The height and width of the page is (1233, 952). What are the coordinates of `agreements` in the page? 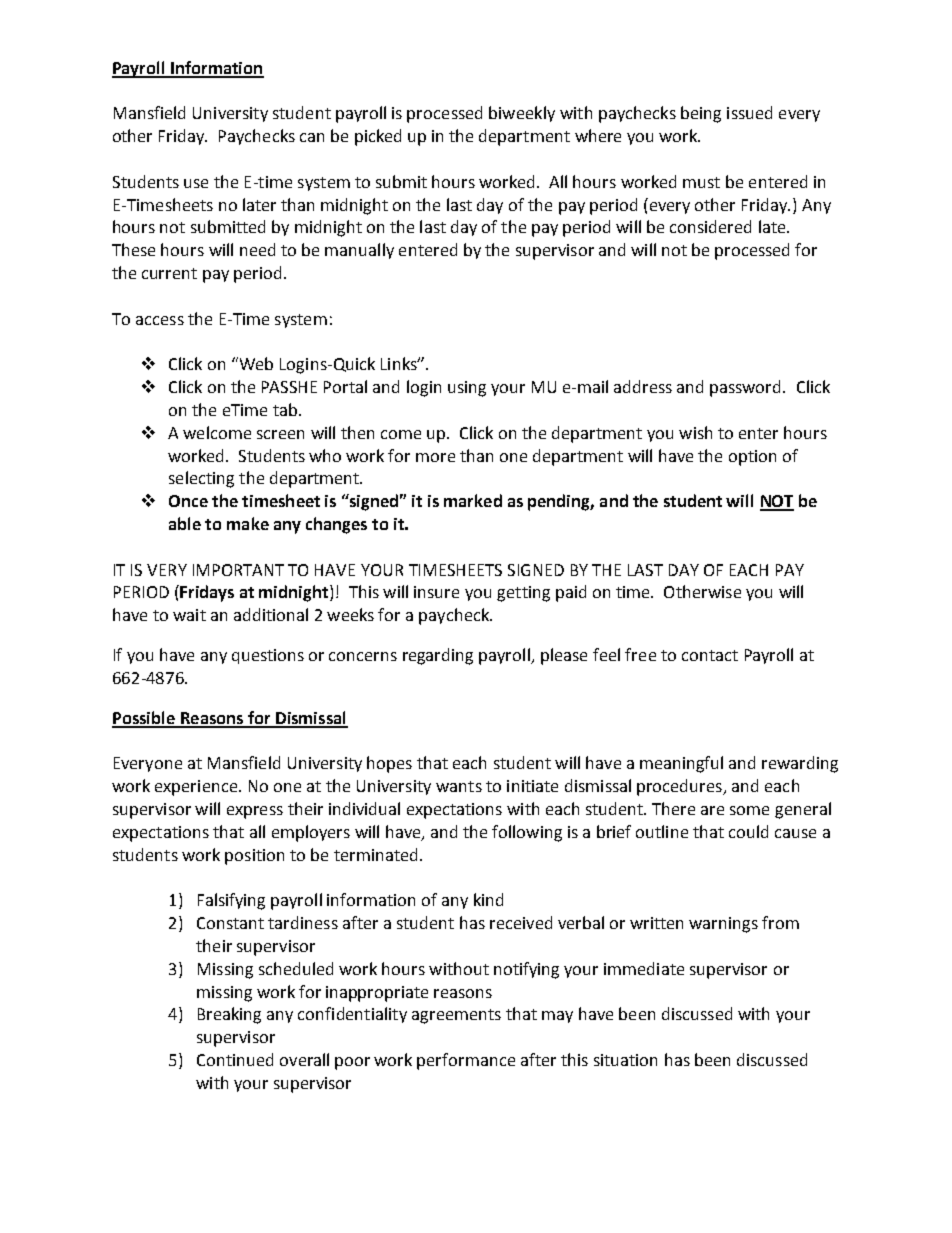 It's located at (456, 1016).
